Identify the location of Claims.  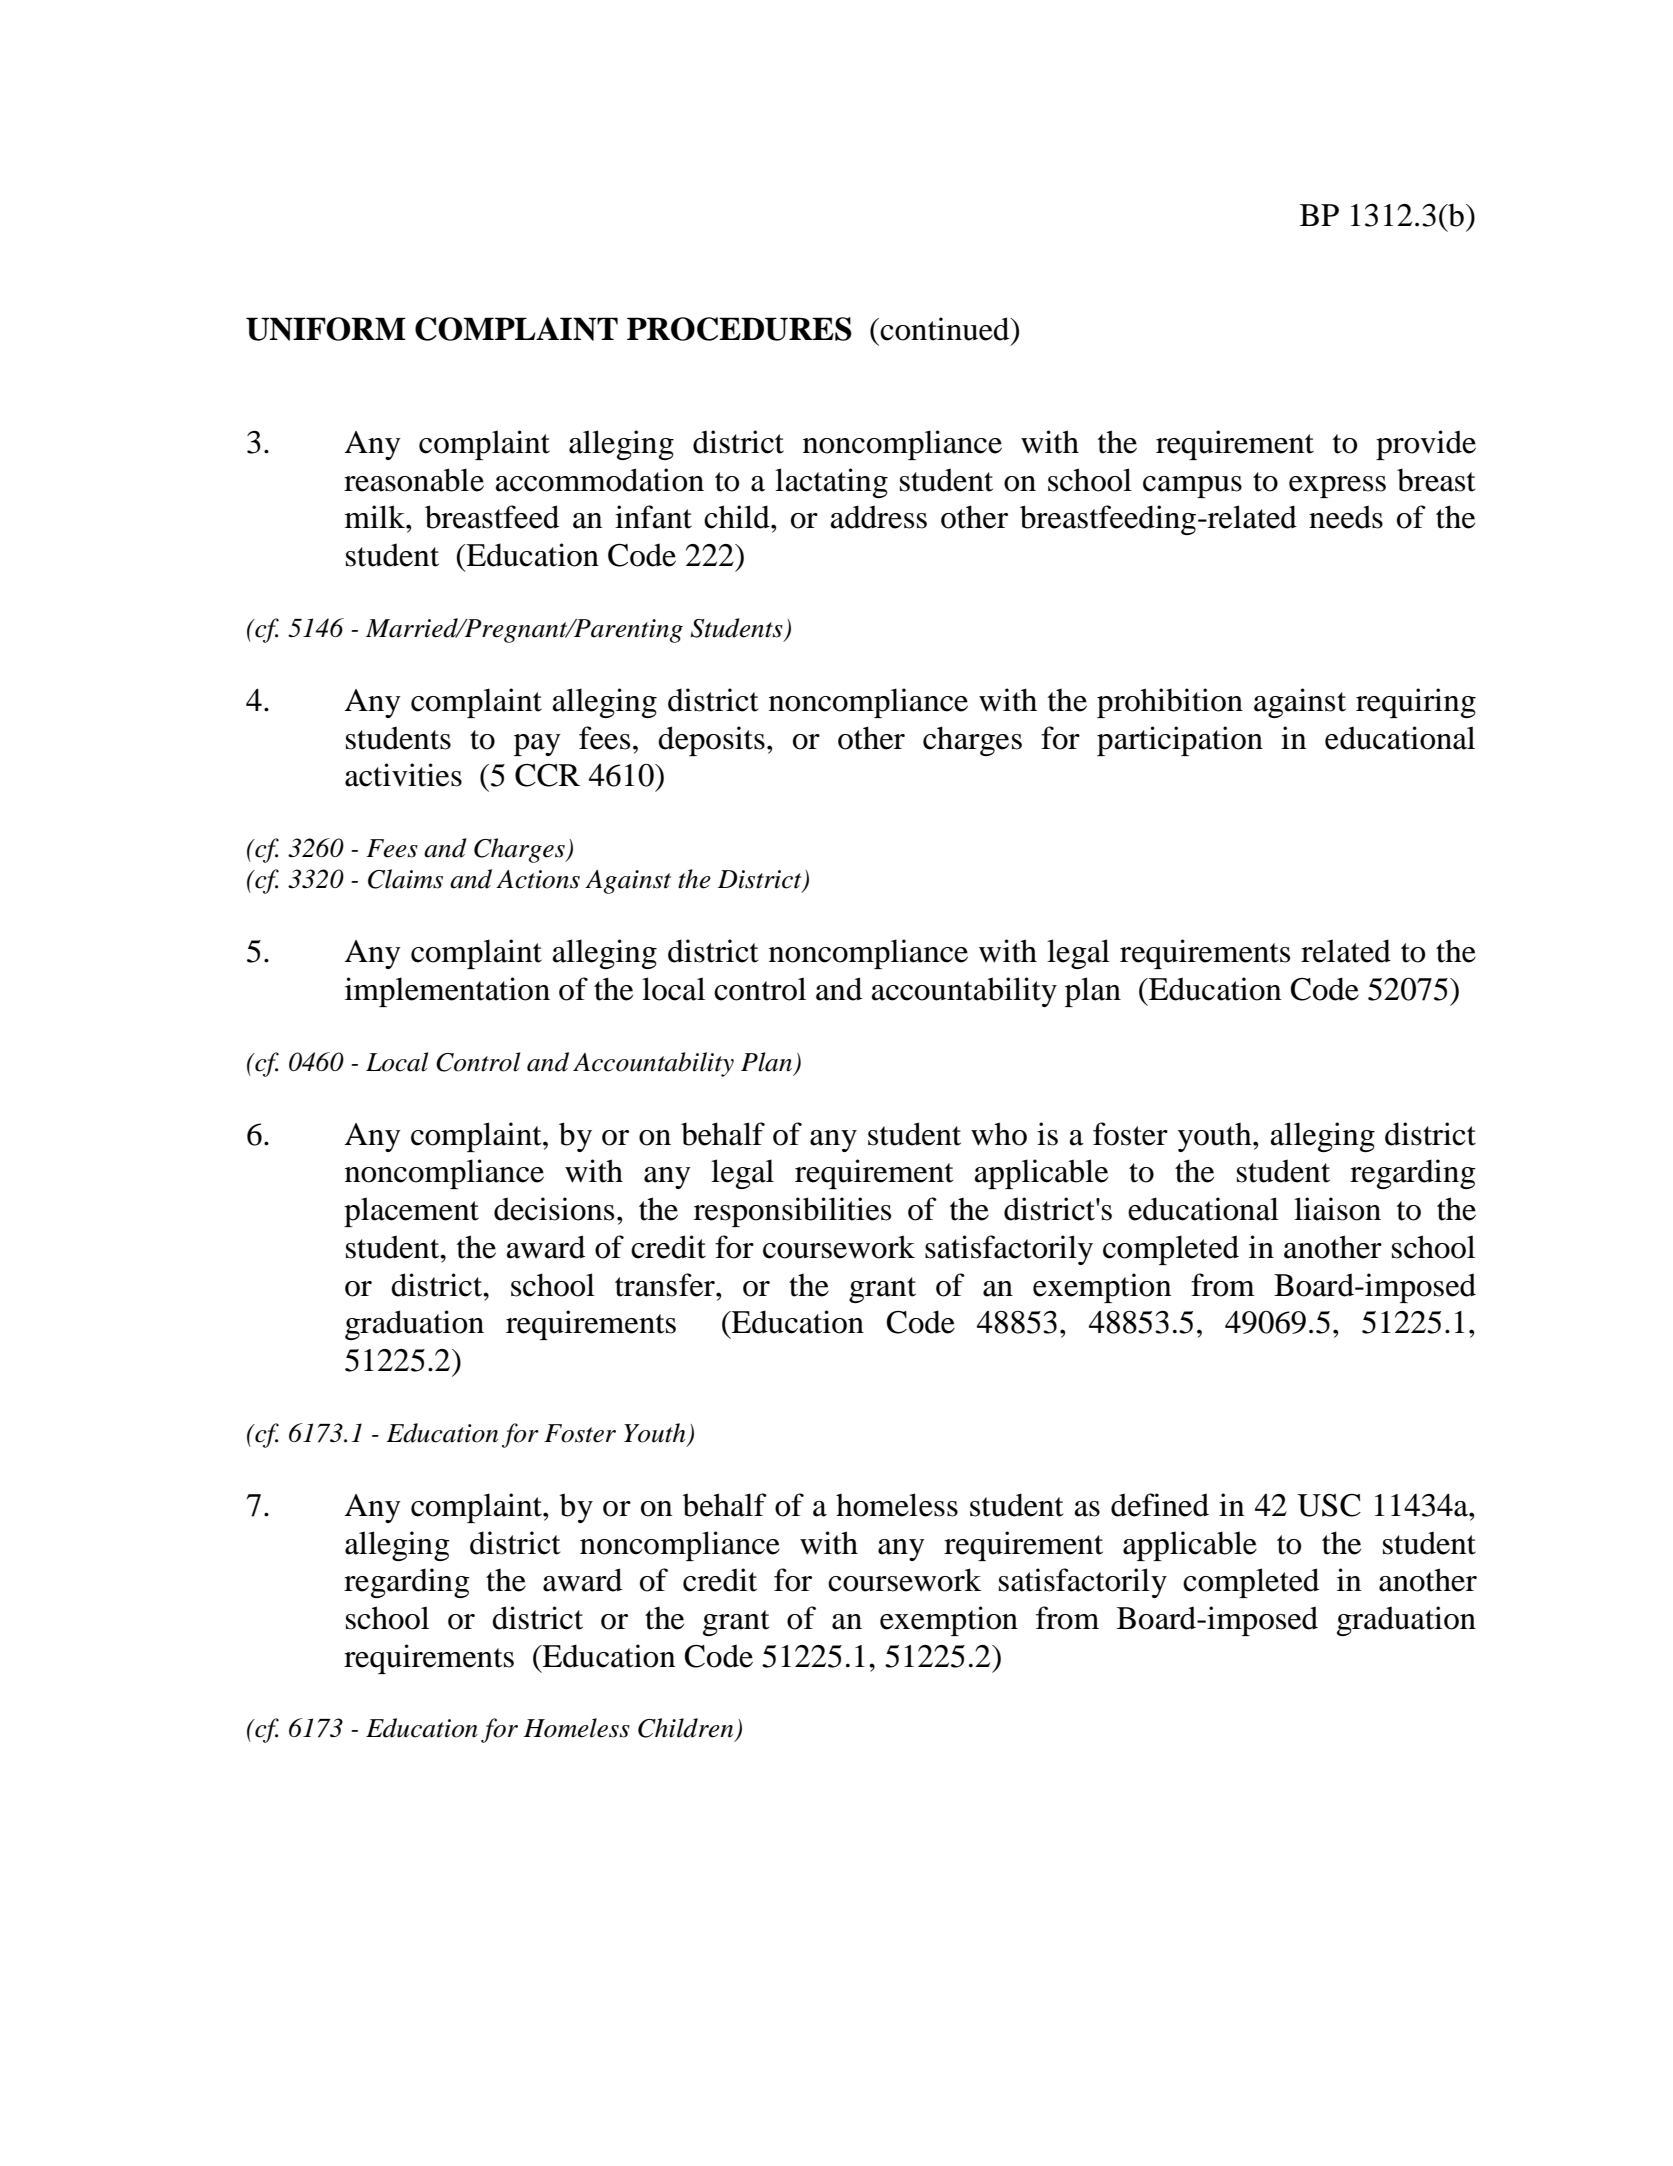
(405, 879).
